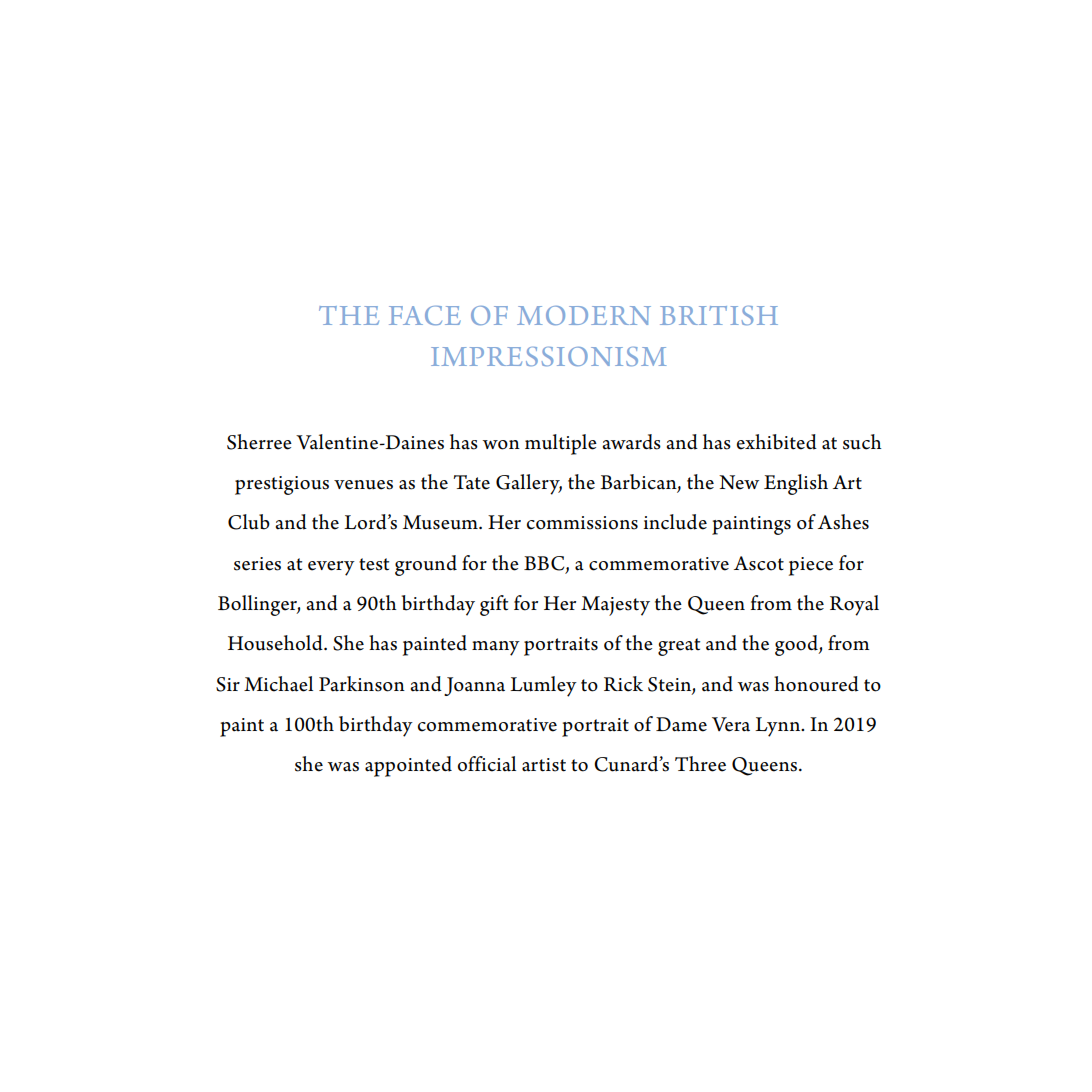  What do you see at coordinates (544, 765) in the screenshot?
I see `artist` at bounding box center [544, 765].
